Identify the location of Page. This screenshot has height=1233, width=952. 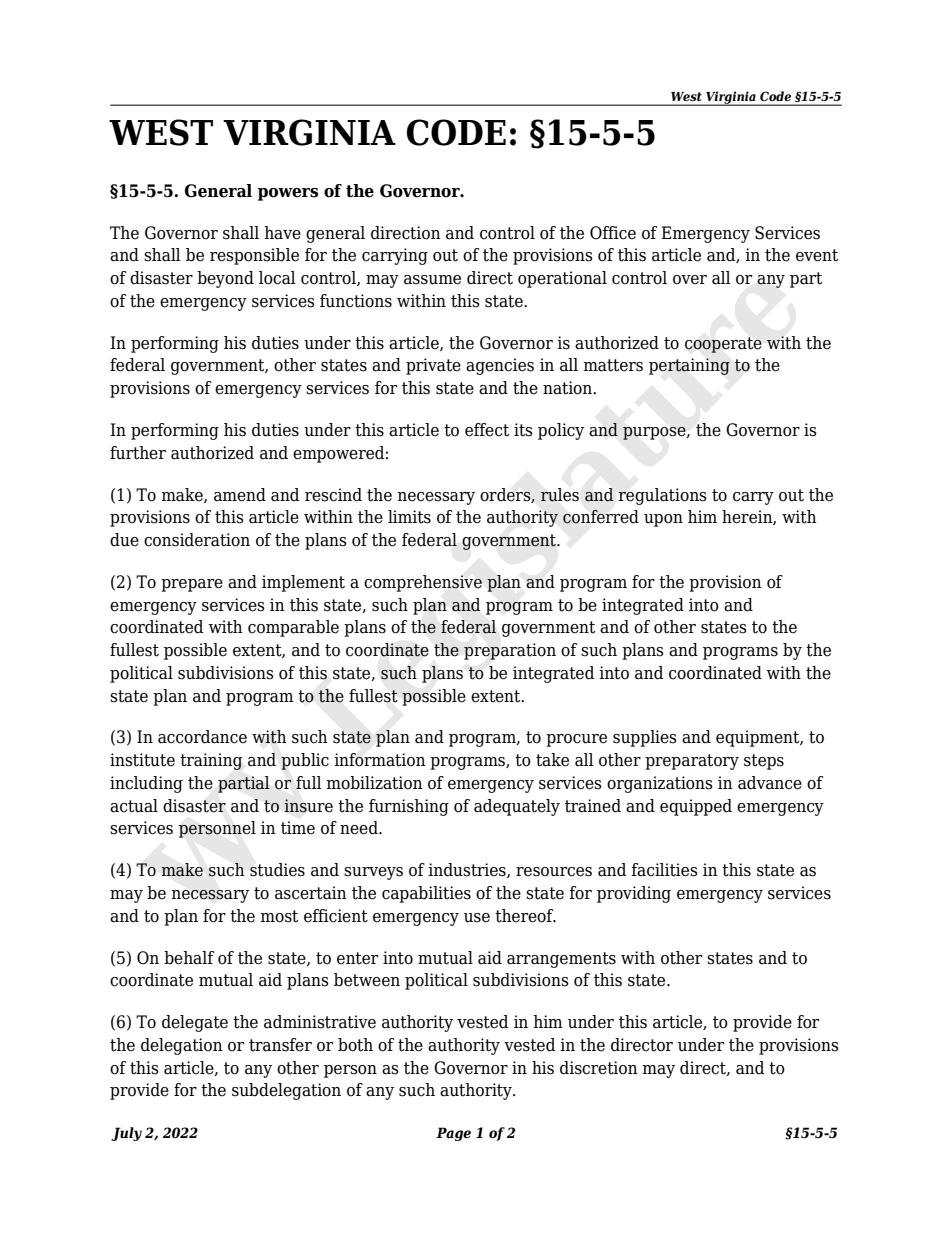
(453, 1134).
